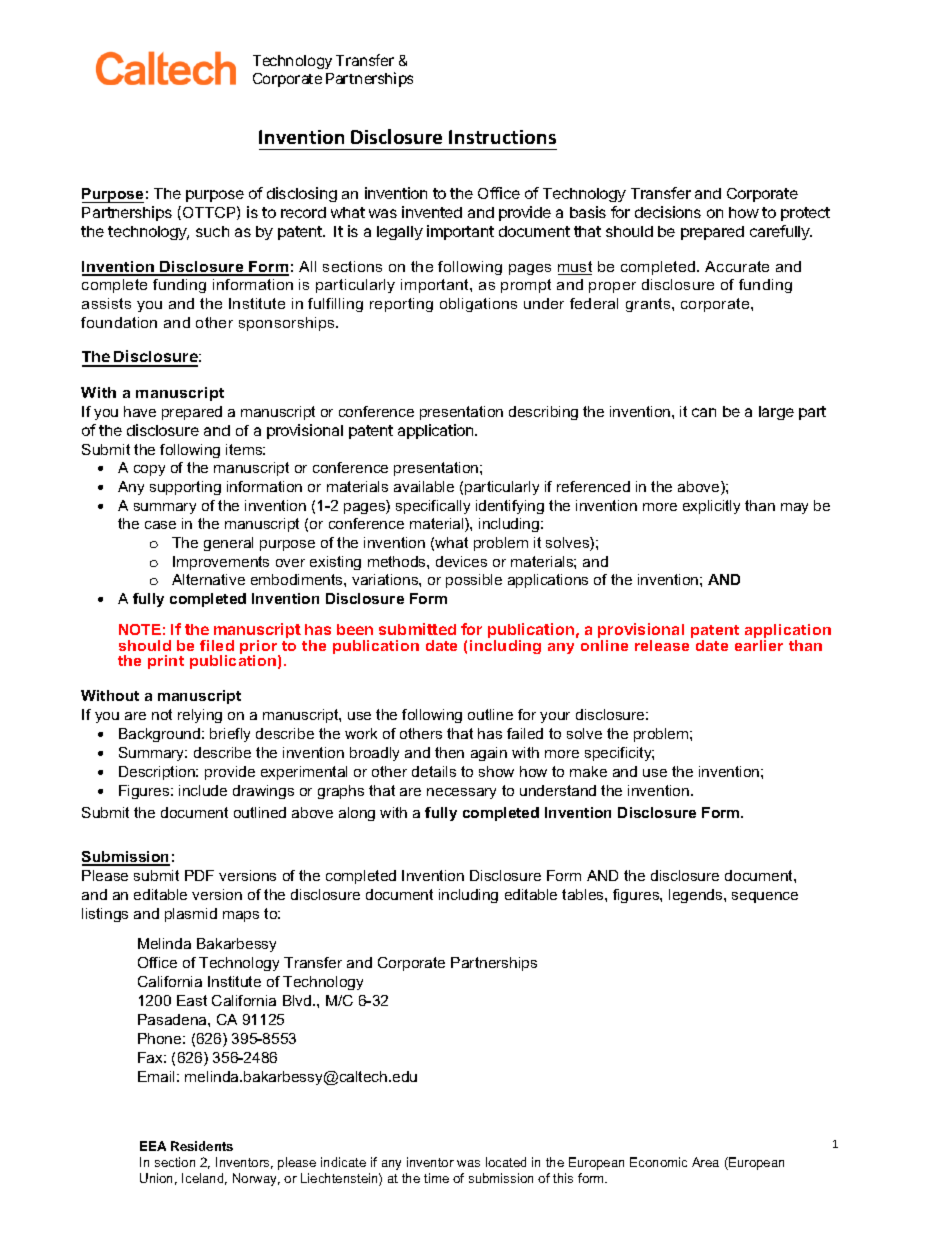  I want to click on possible, so click(474, 581).
